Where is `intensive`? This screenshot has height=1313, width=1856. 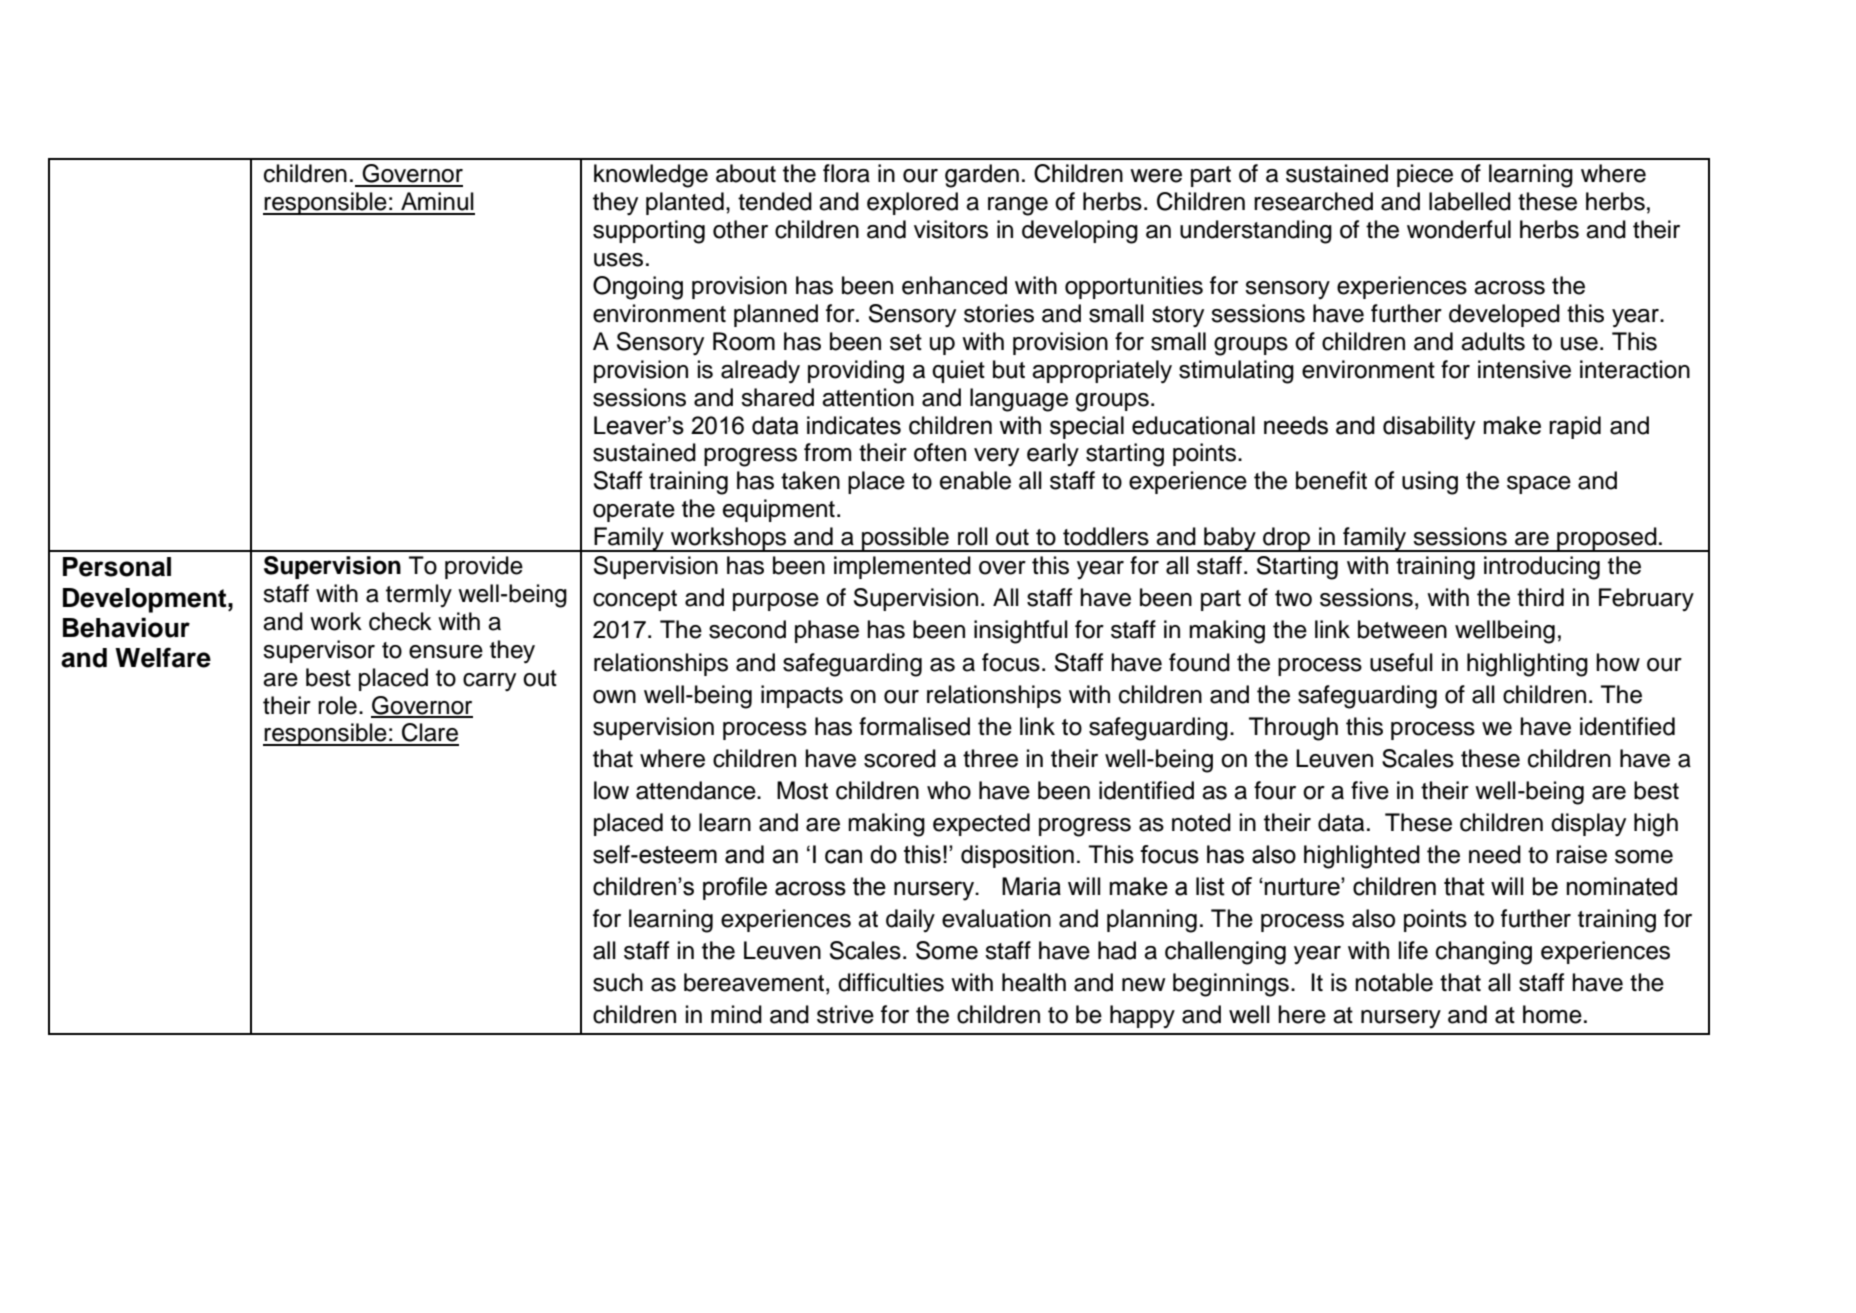 intensive is located at coordinates (1524, 369).
